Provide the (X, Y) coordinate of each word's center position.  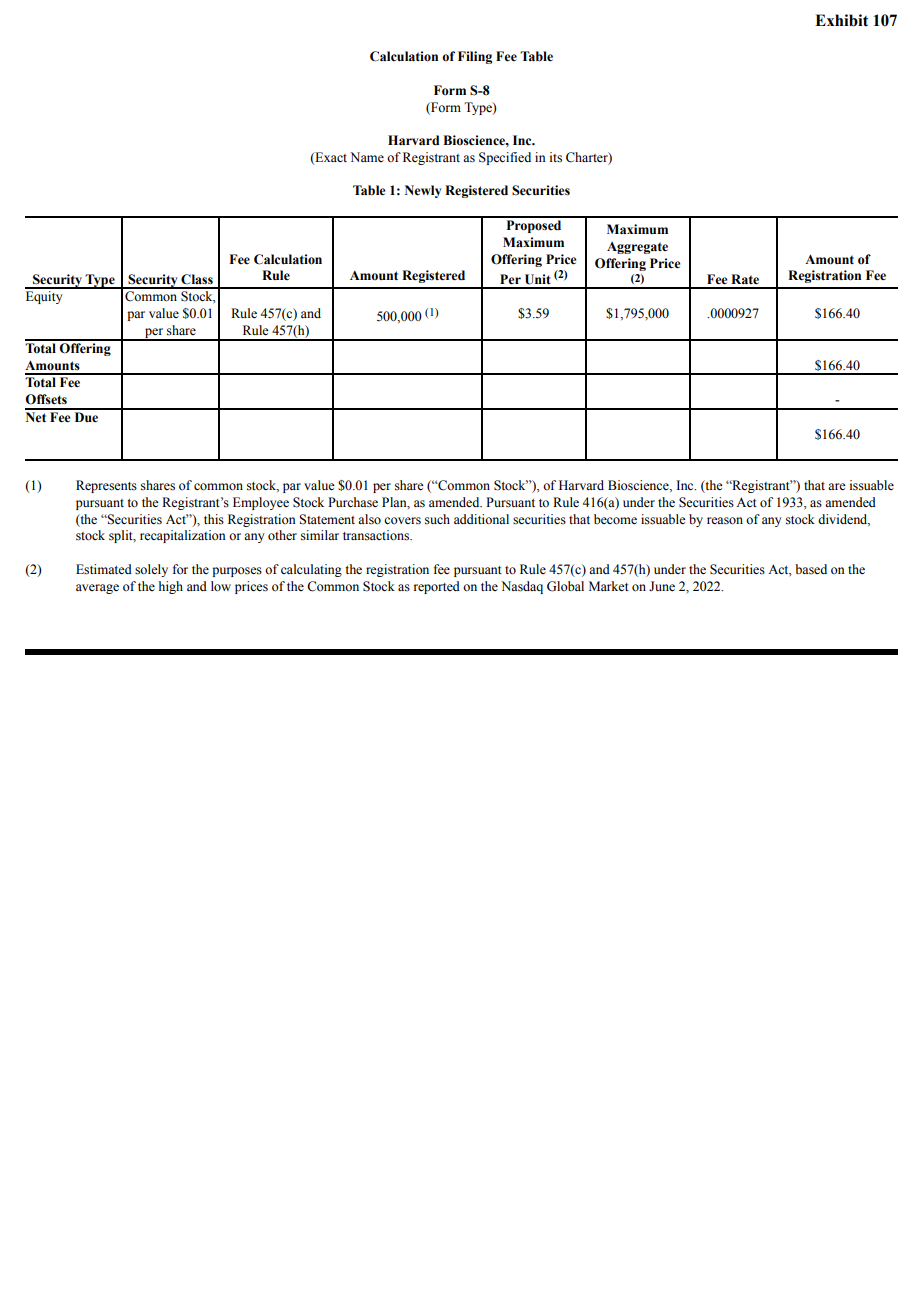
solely (151, 570)
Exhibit (841, 20)
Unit (538, 279)
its (556, 157)
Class (197, 279)
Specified (505, 158)
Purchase (353, 502)
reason (725, 521)
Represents (106, 486)
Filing (475, 57)
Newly (423, 191)
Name (367, 157)
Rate (745, 279)
